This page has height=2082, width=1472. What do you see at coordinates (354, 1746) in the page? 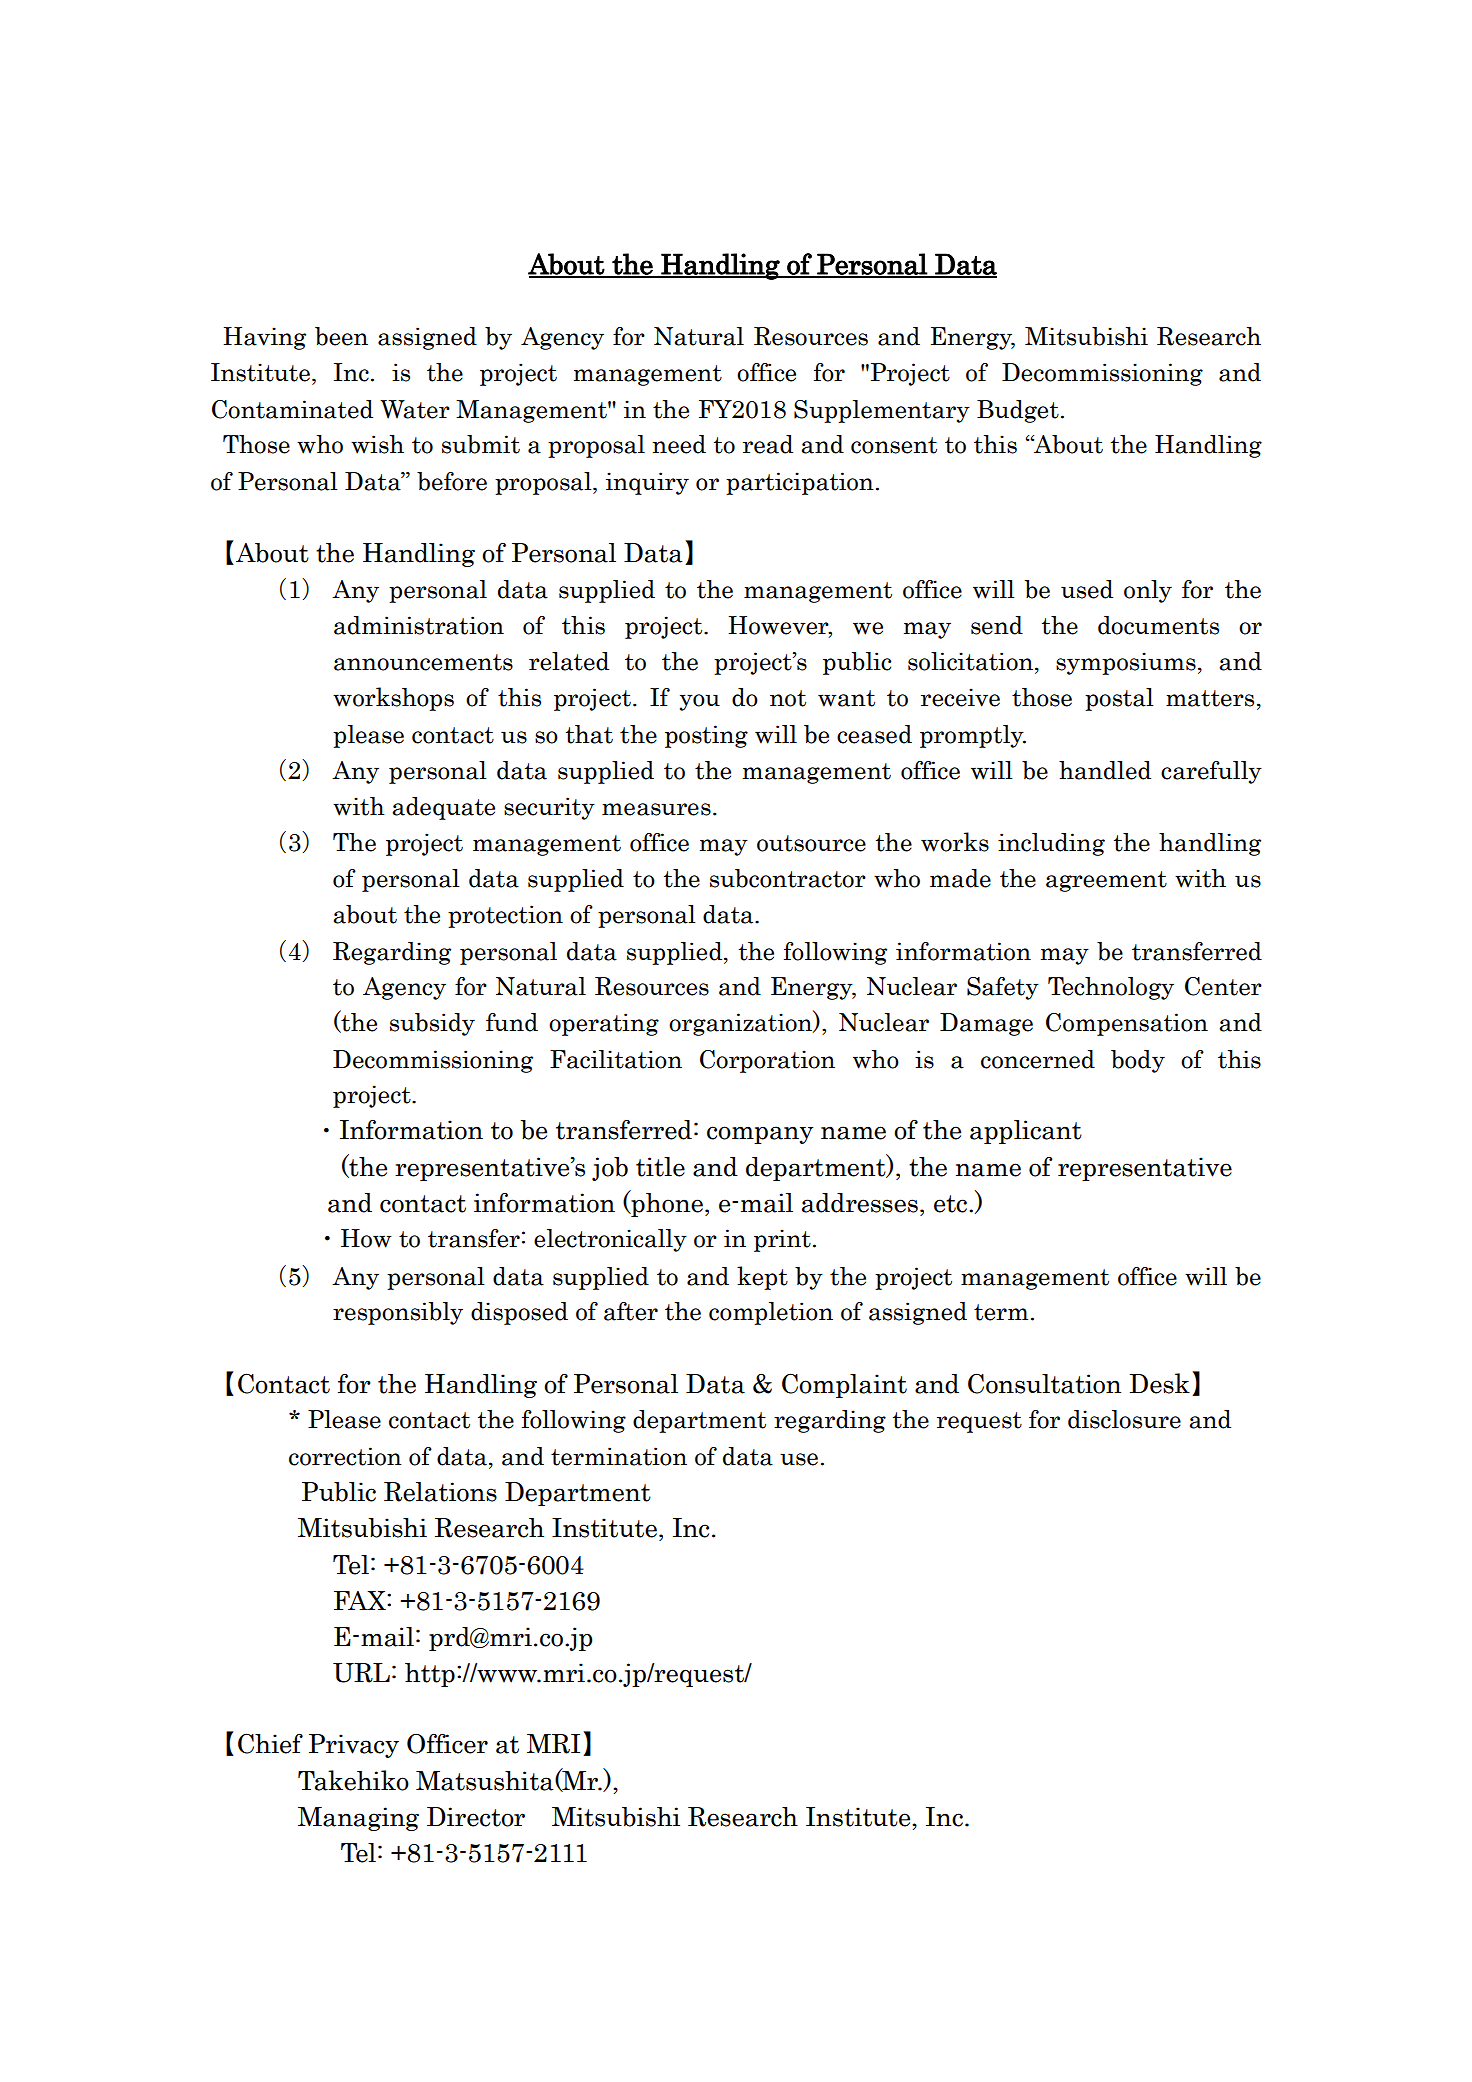
I see `Privacy` at bounding box center [354, 1746].
